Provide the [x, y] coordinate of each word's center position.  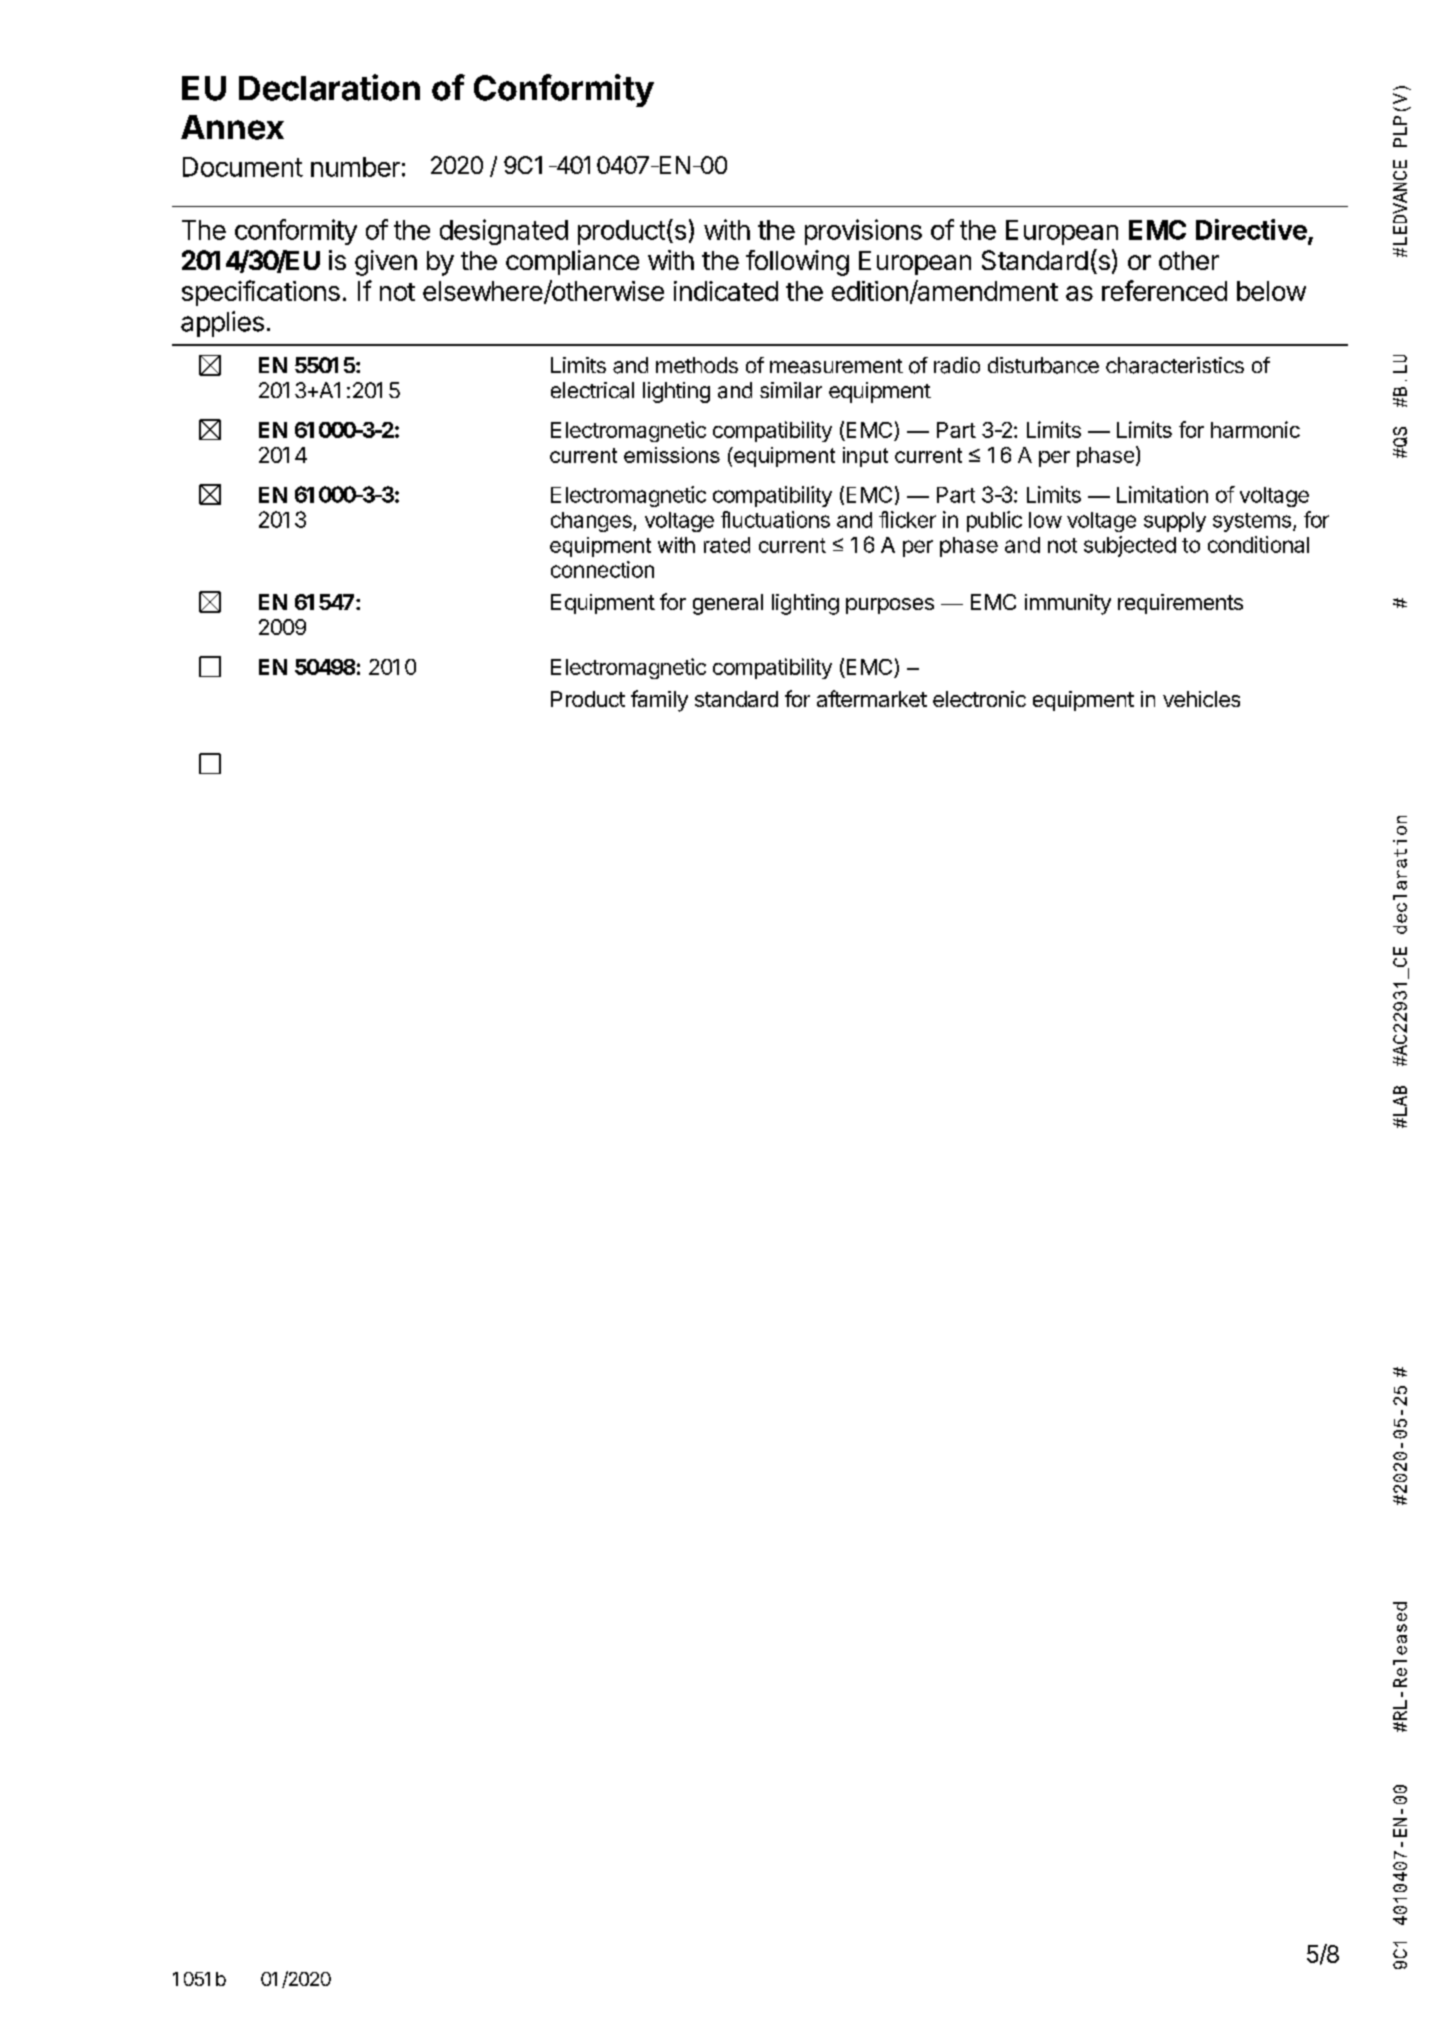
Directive [1251, 229]
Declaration [329, 87]
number [355, 167]
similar [791, 390]
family [659, 701]
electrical [592, 390]
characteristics [1175, 365]
